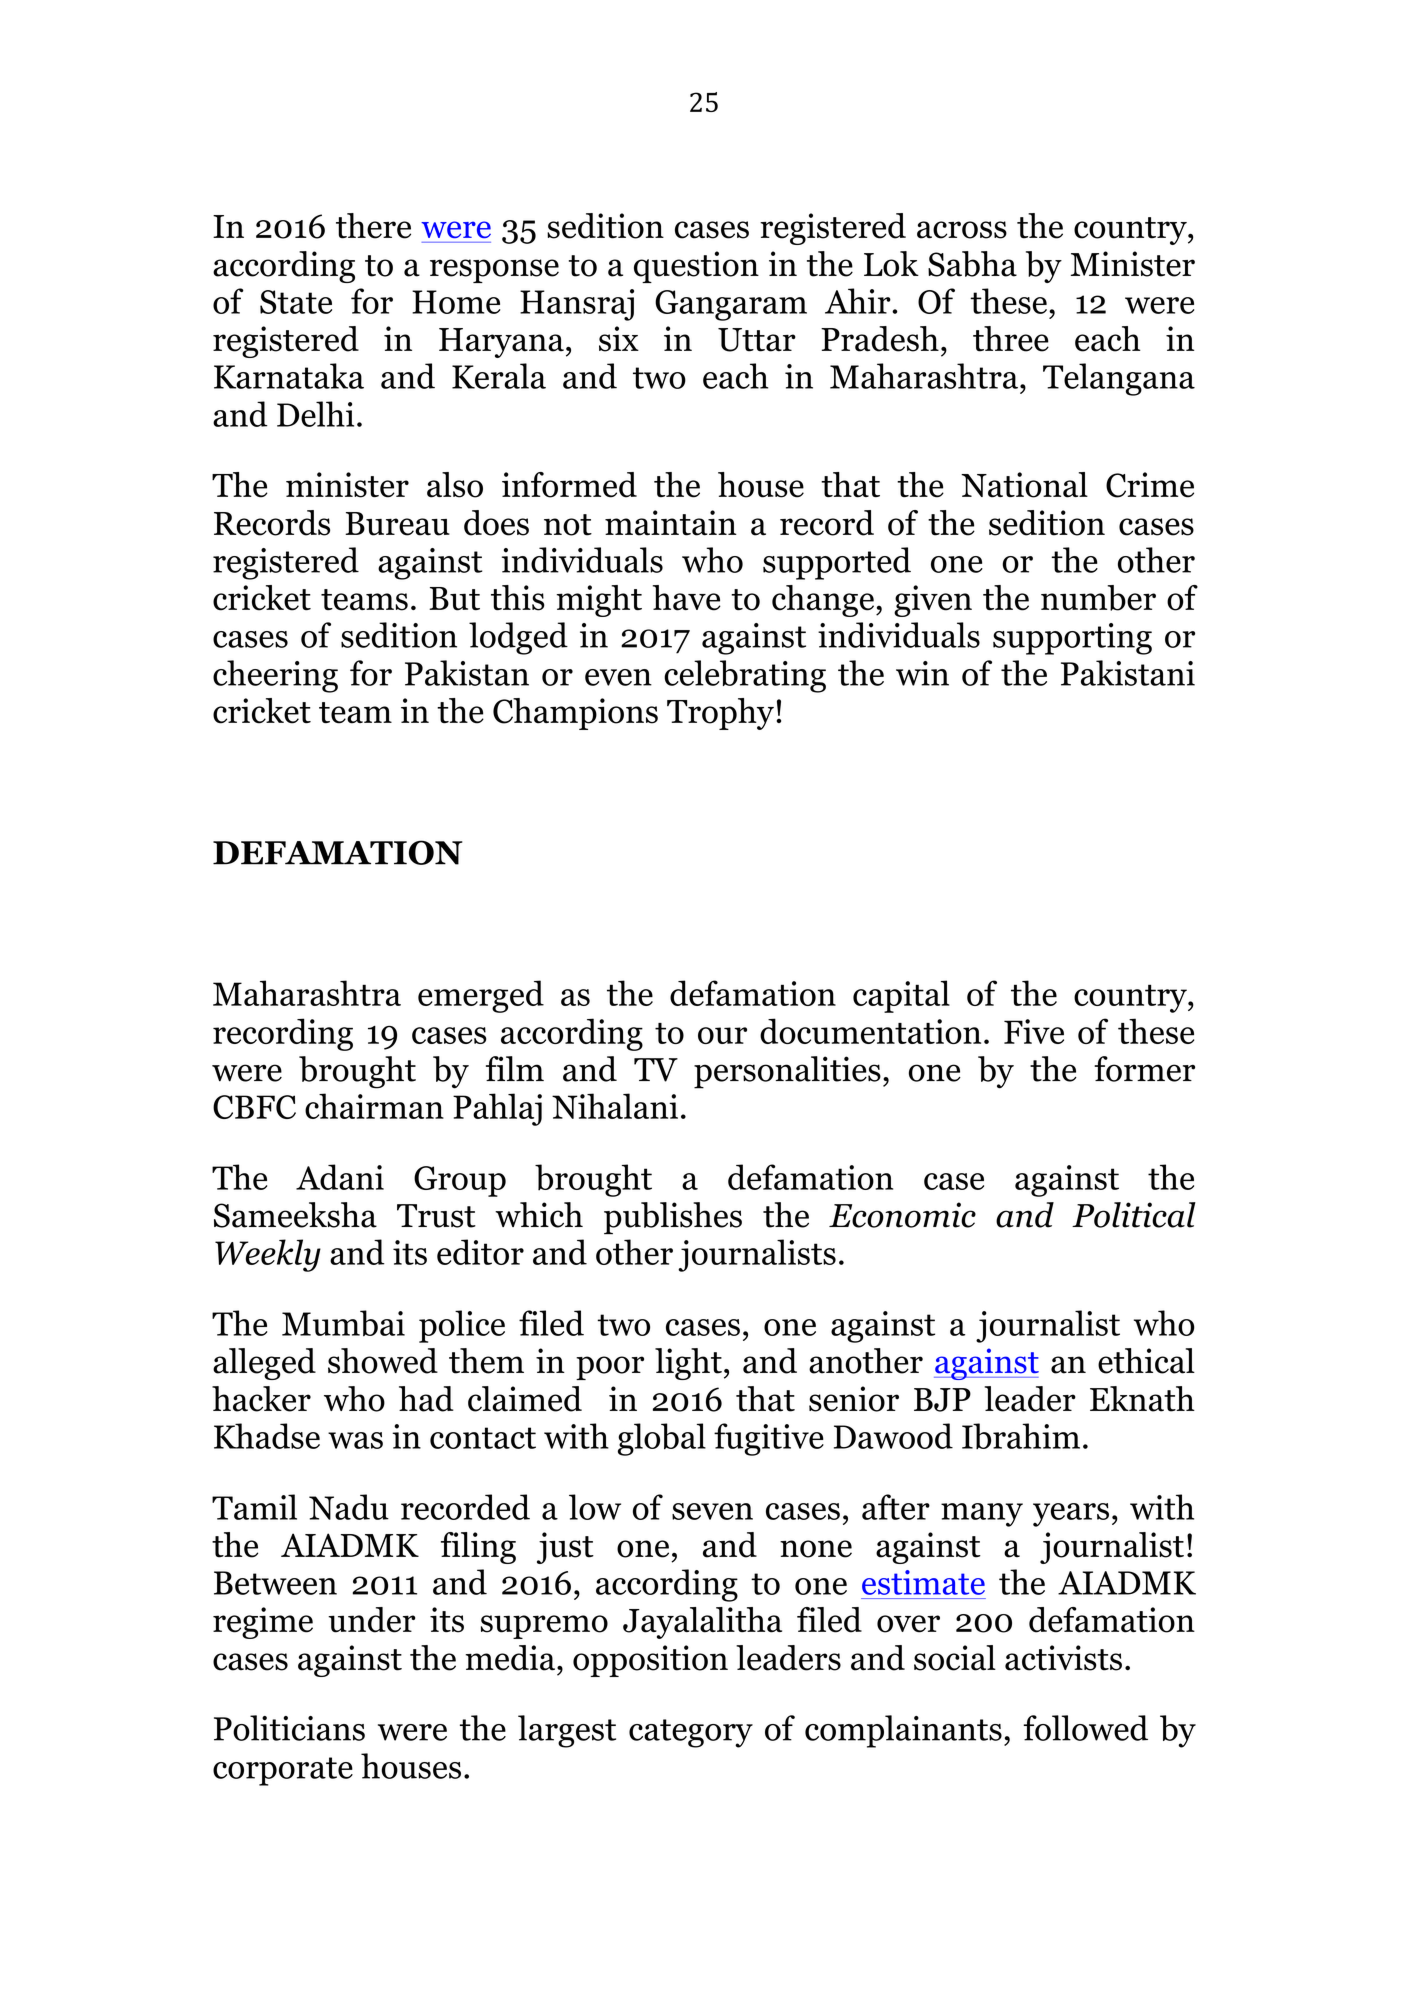  I want to click on was, so click(355, 1440).
